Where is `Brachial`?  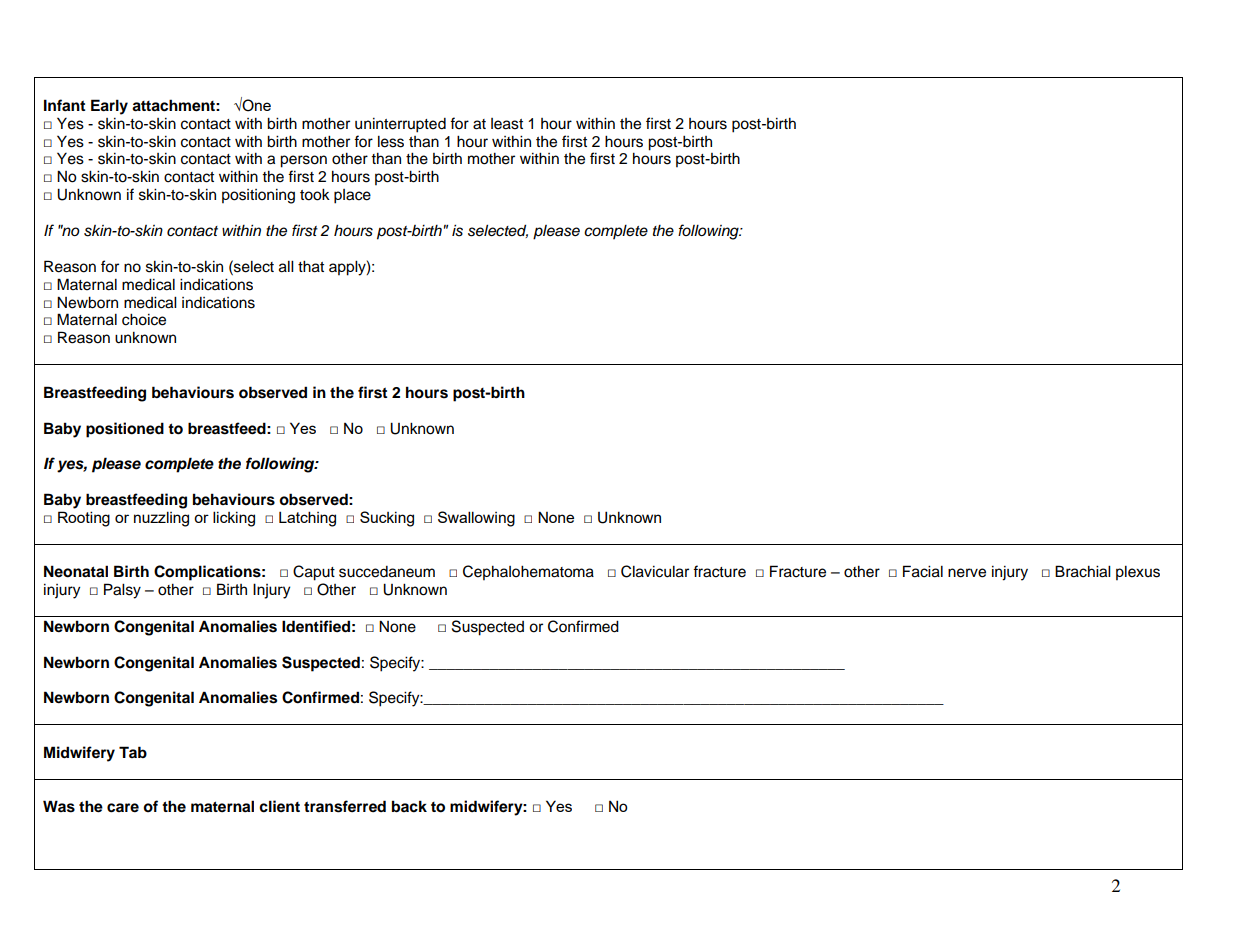
Brachial is located at coordinates (1083, 571).
